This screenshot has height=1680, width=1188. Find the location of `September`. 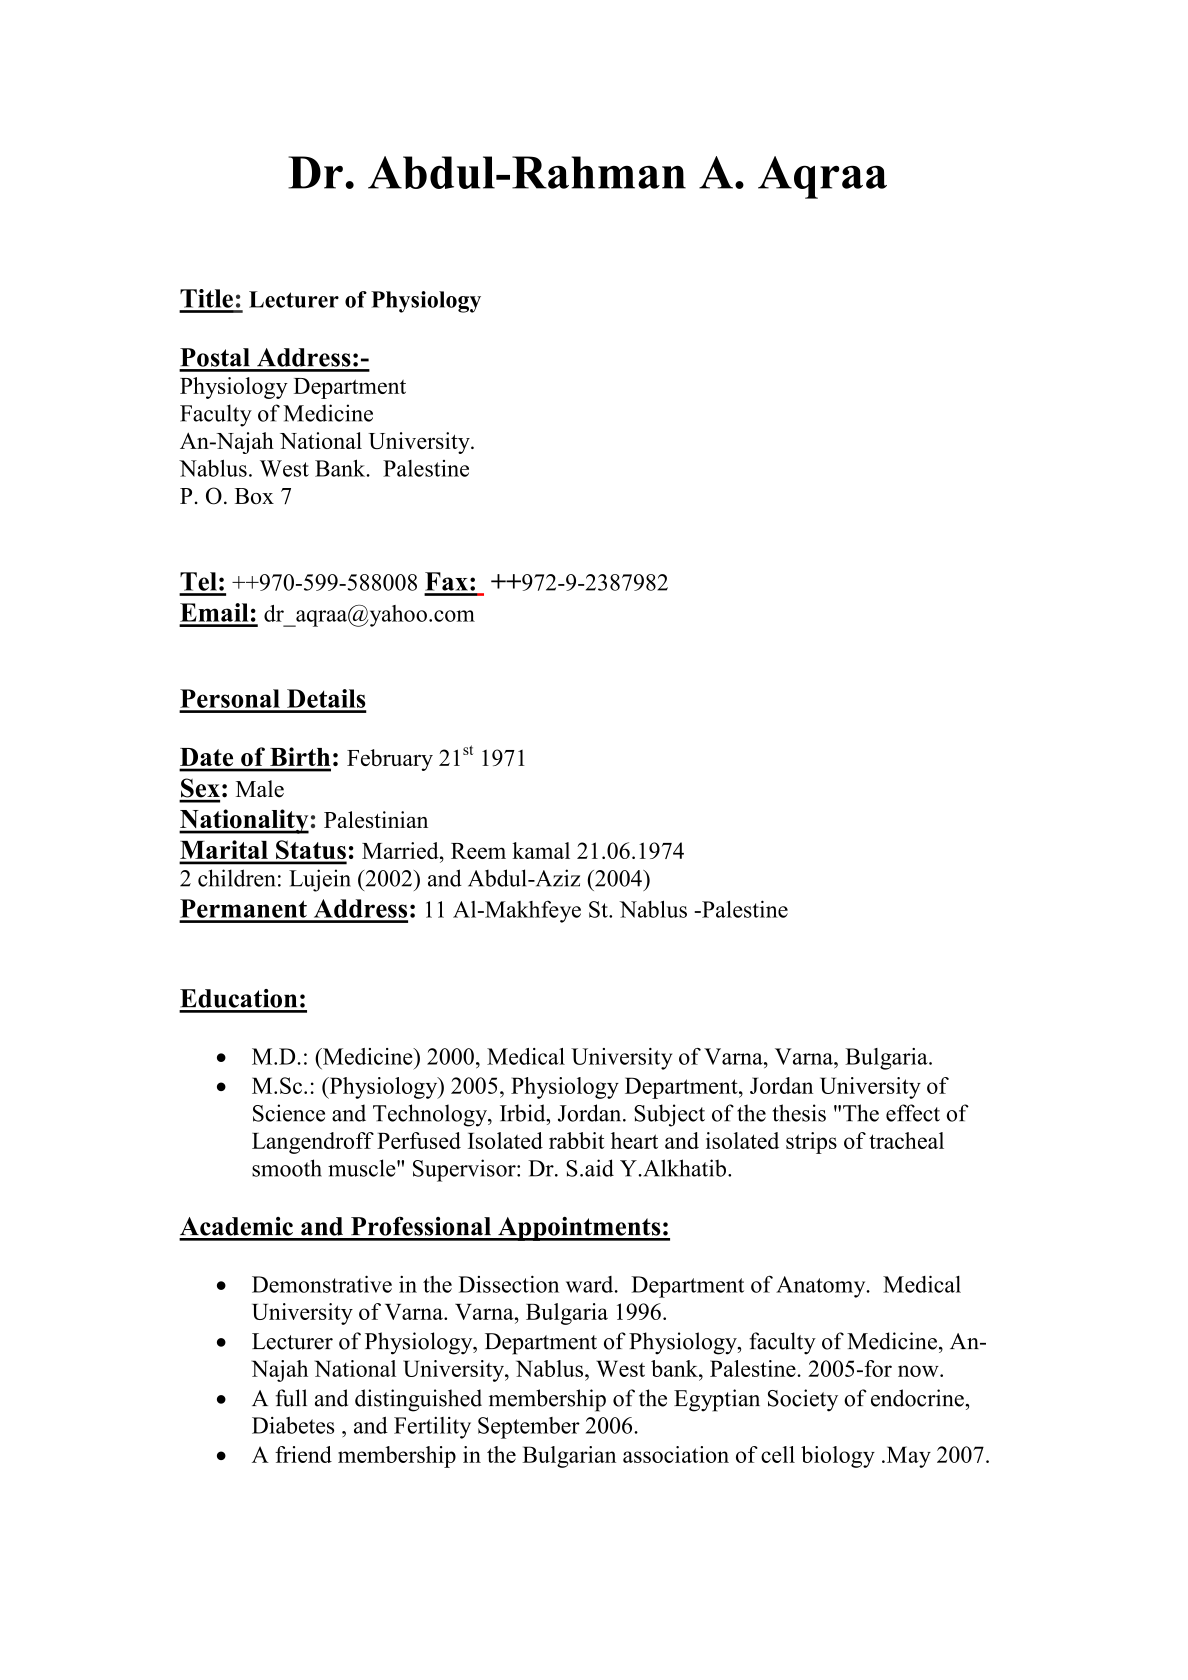

September is located at coordinates (529, 1428).
